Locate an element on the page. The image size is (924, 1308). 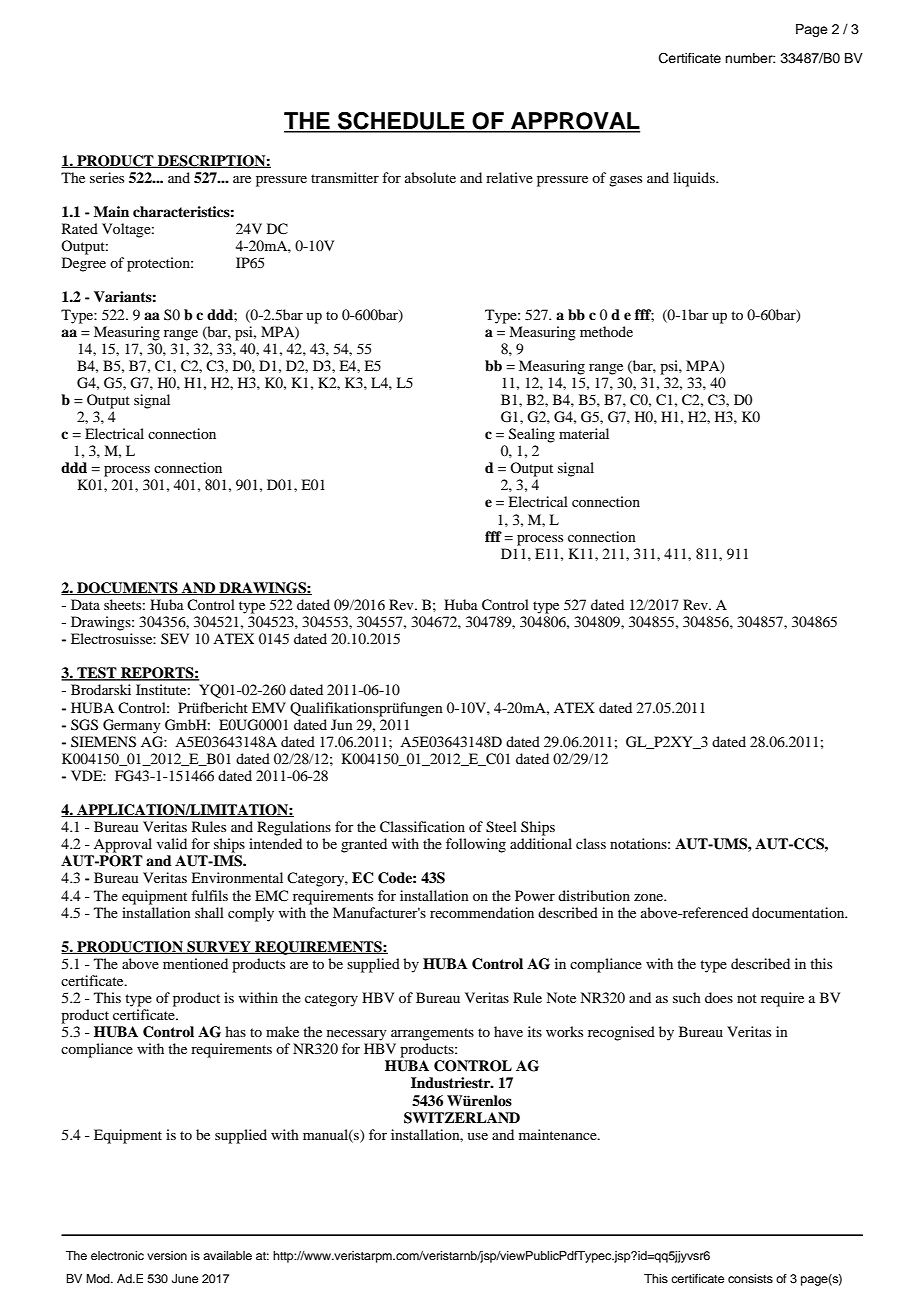
liquids is located at coordinates (695, 179).
